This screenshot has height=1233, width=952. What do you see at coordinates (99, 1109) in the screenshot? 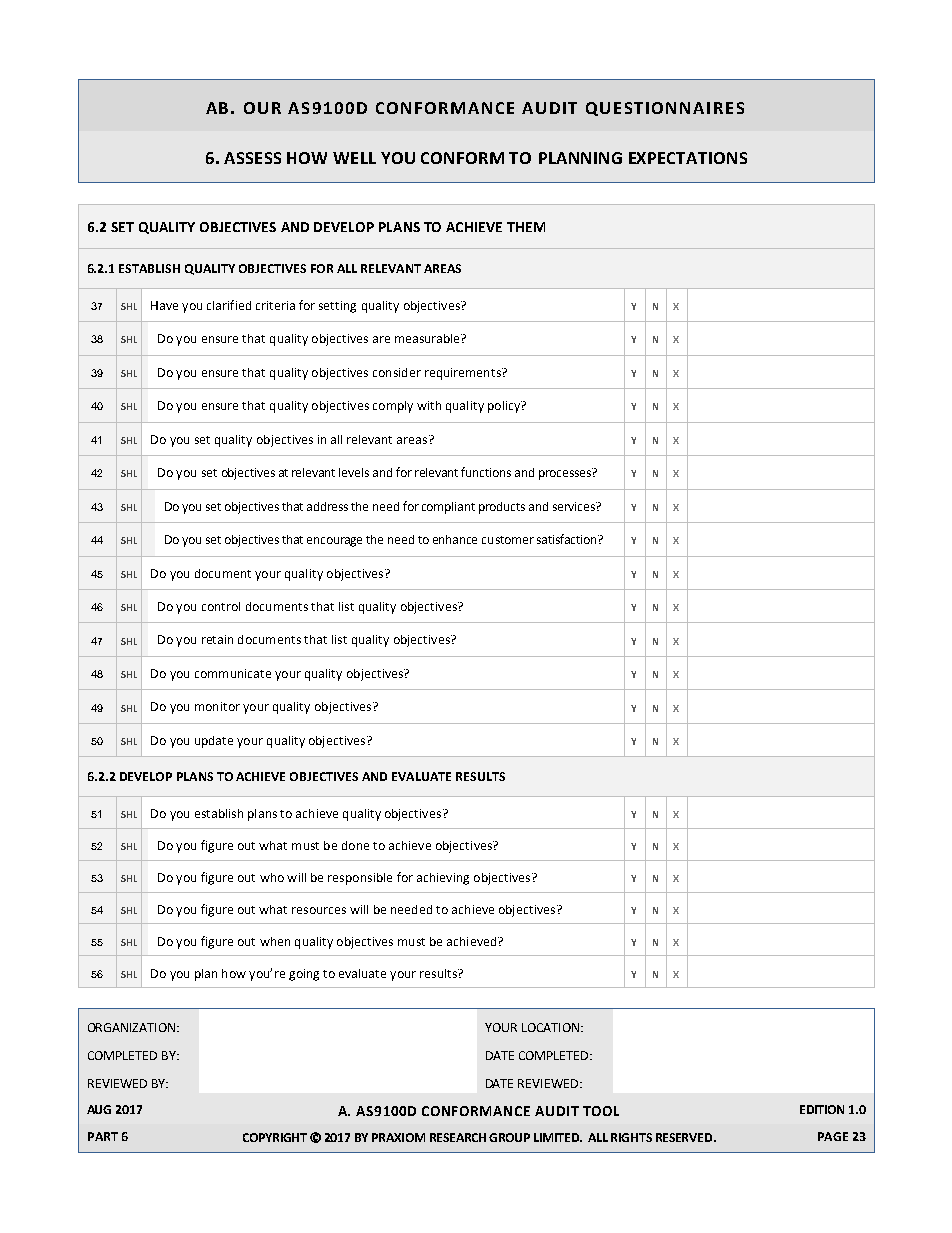
I see `AUG` at bounding box center [99, 1109].
